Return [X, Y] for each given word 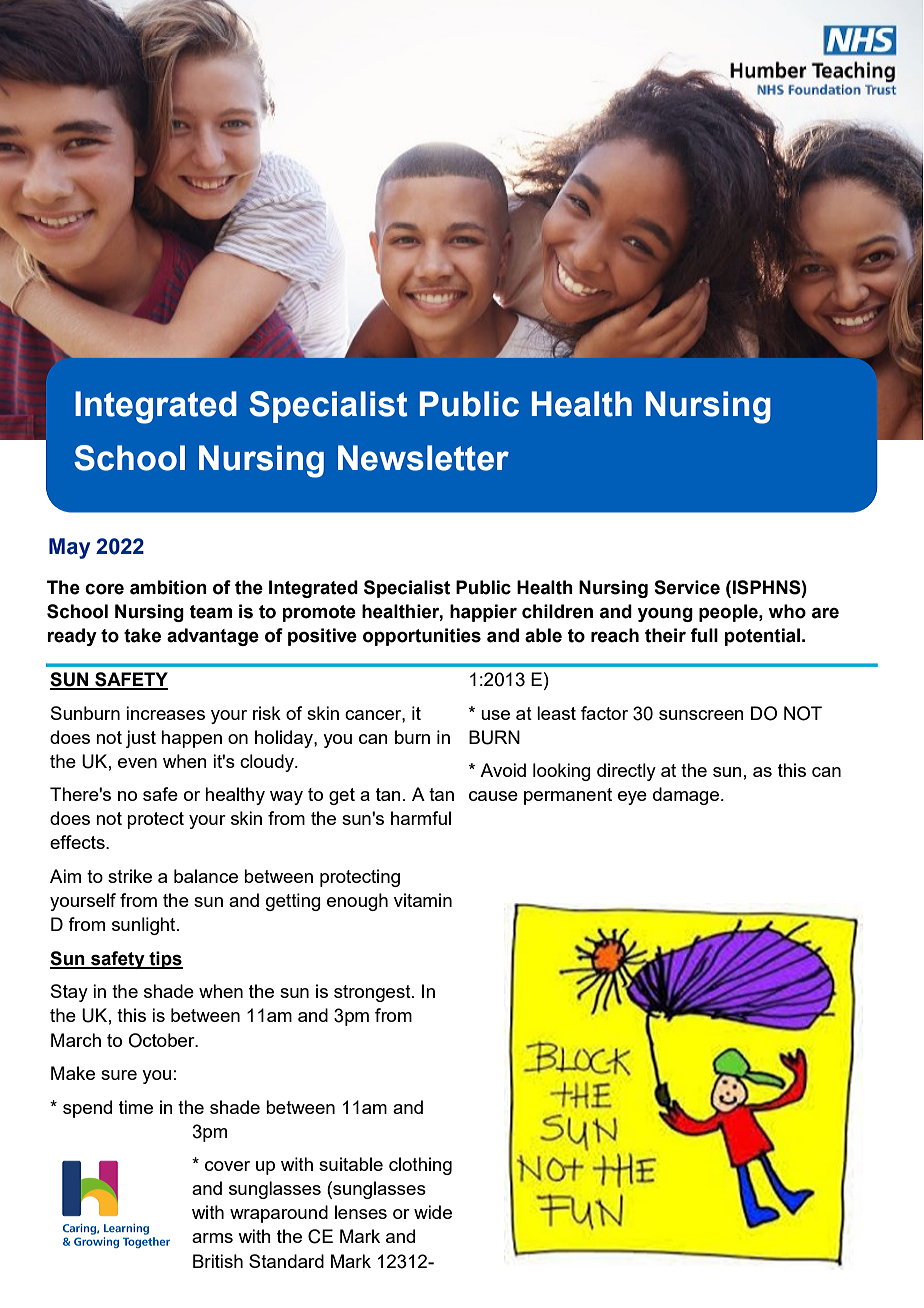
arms [212, 1238]
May [69, 548]
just [140, 739]
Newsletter [423, 458]
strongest [373, 993]
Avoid [503, 770]
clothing [420, 1166]
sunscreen [701, 715]
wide [433, 1212]
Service [687, 587]
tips [165, 960]
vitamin [423, 900]
